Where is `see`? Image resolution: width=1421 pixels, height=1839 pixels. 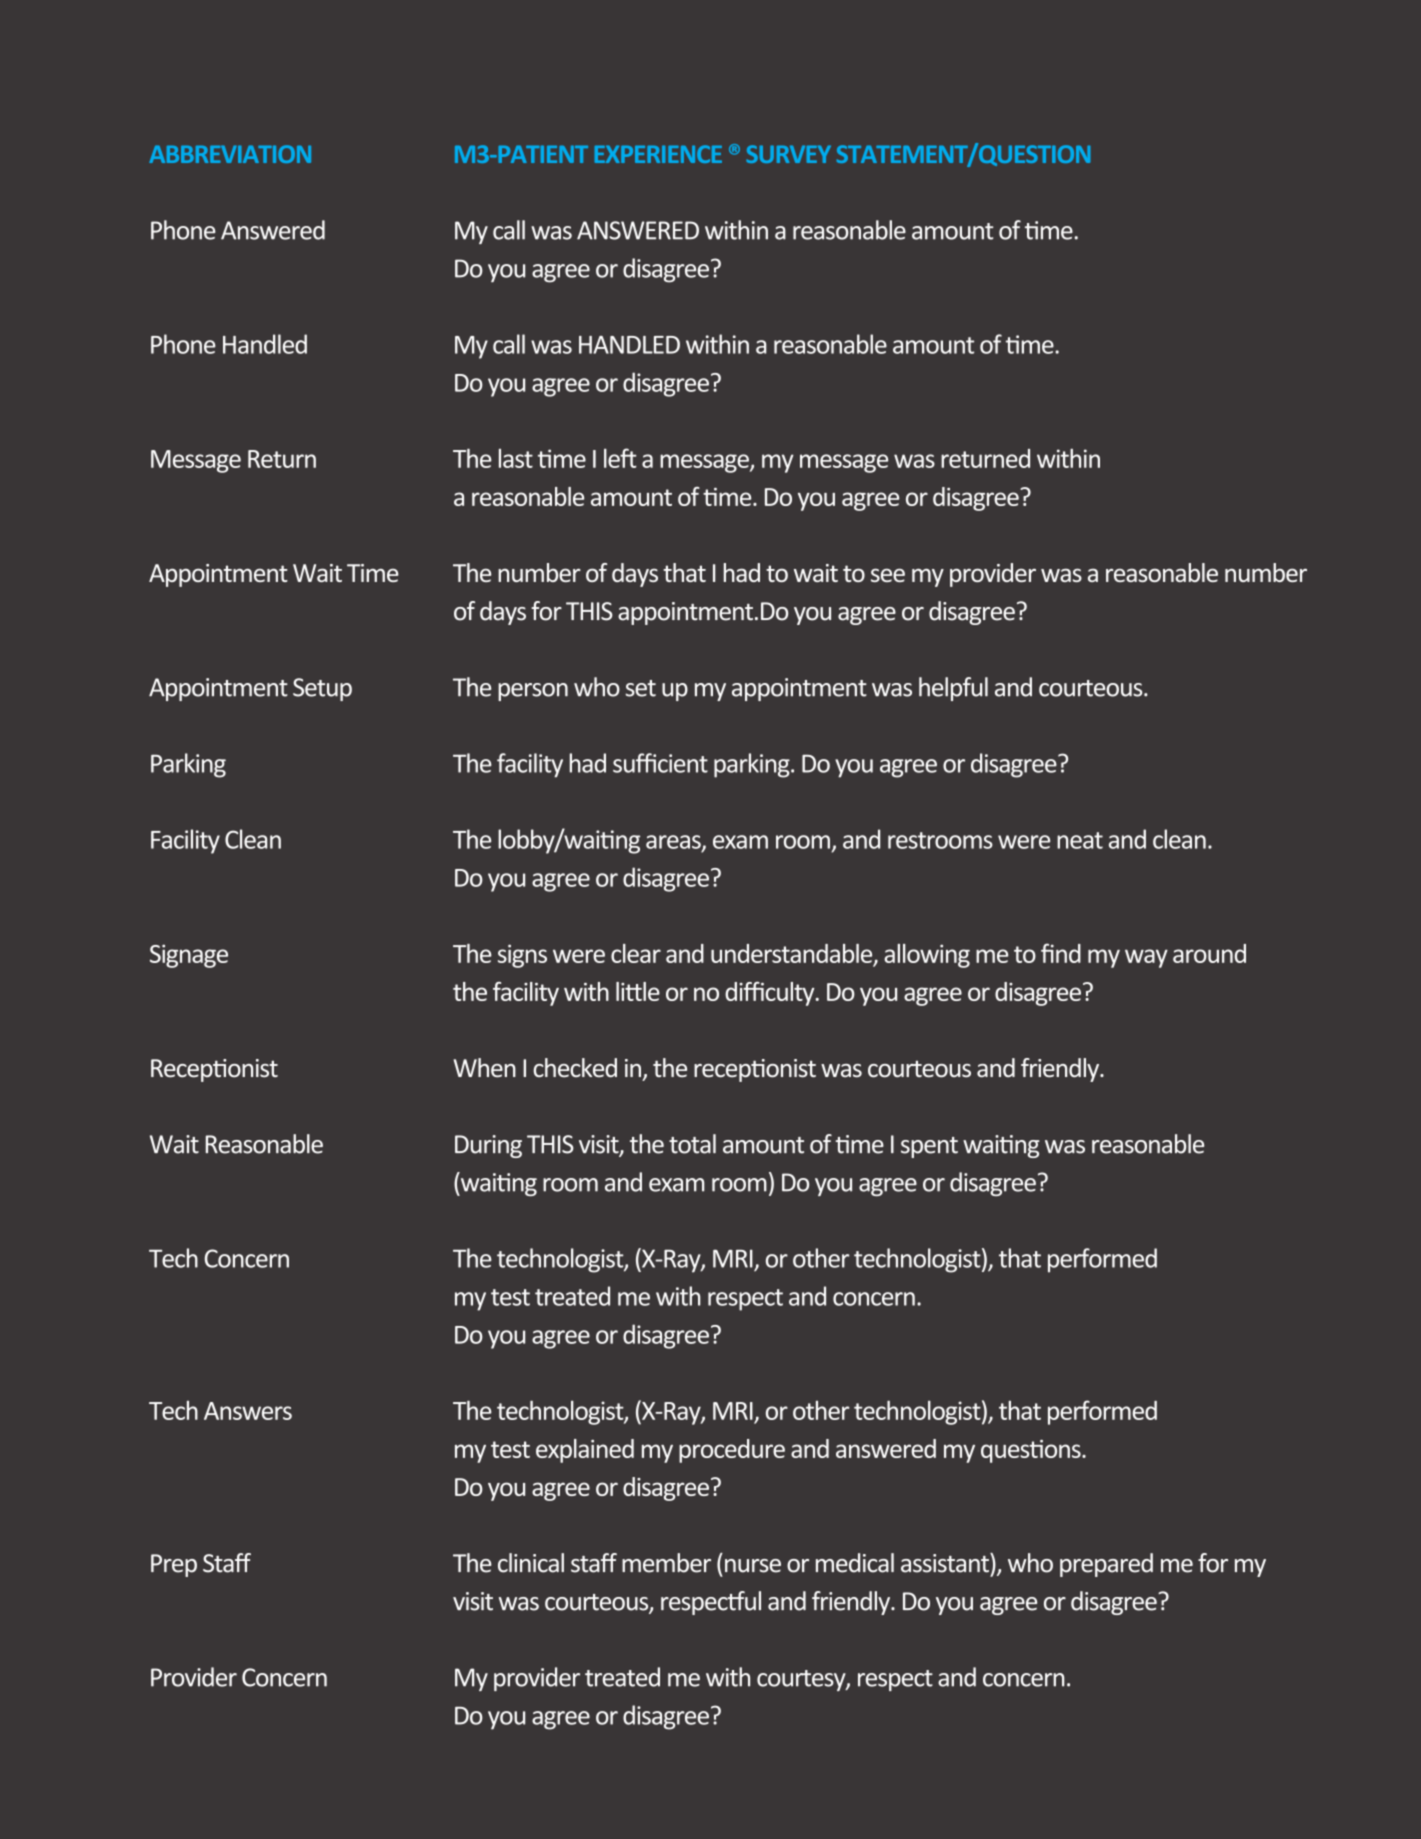 see is located at coordinates (888, 575).
